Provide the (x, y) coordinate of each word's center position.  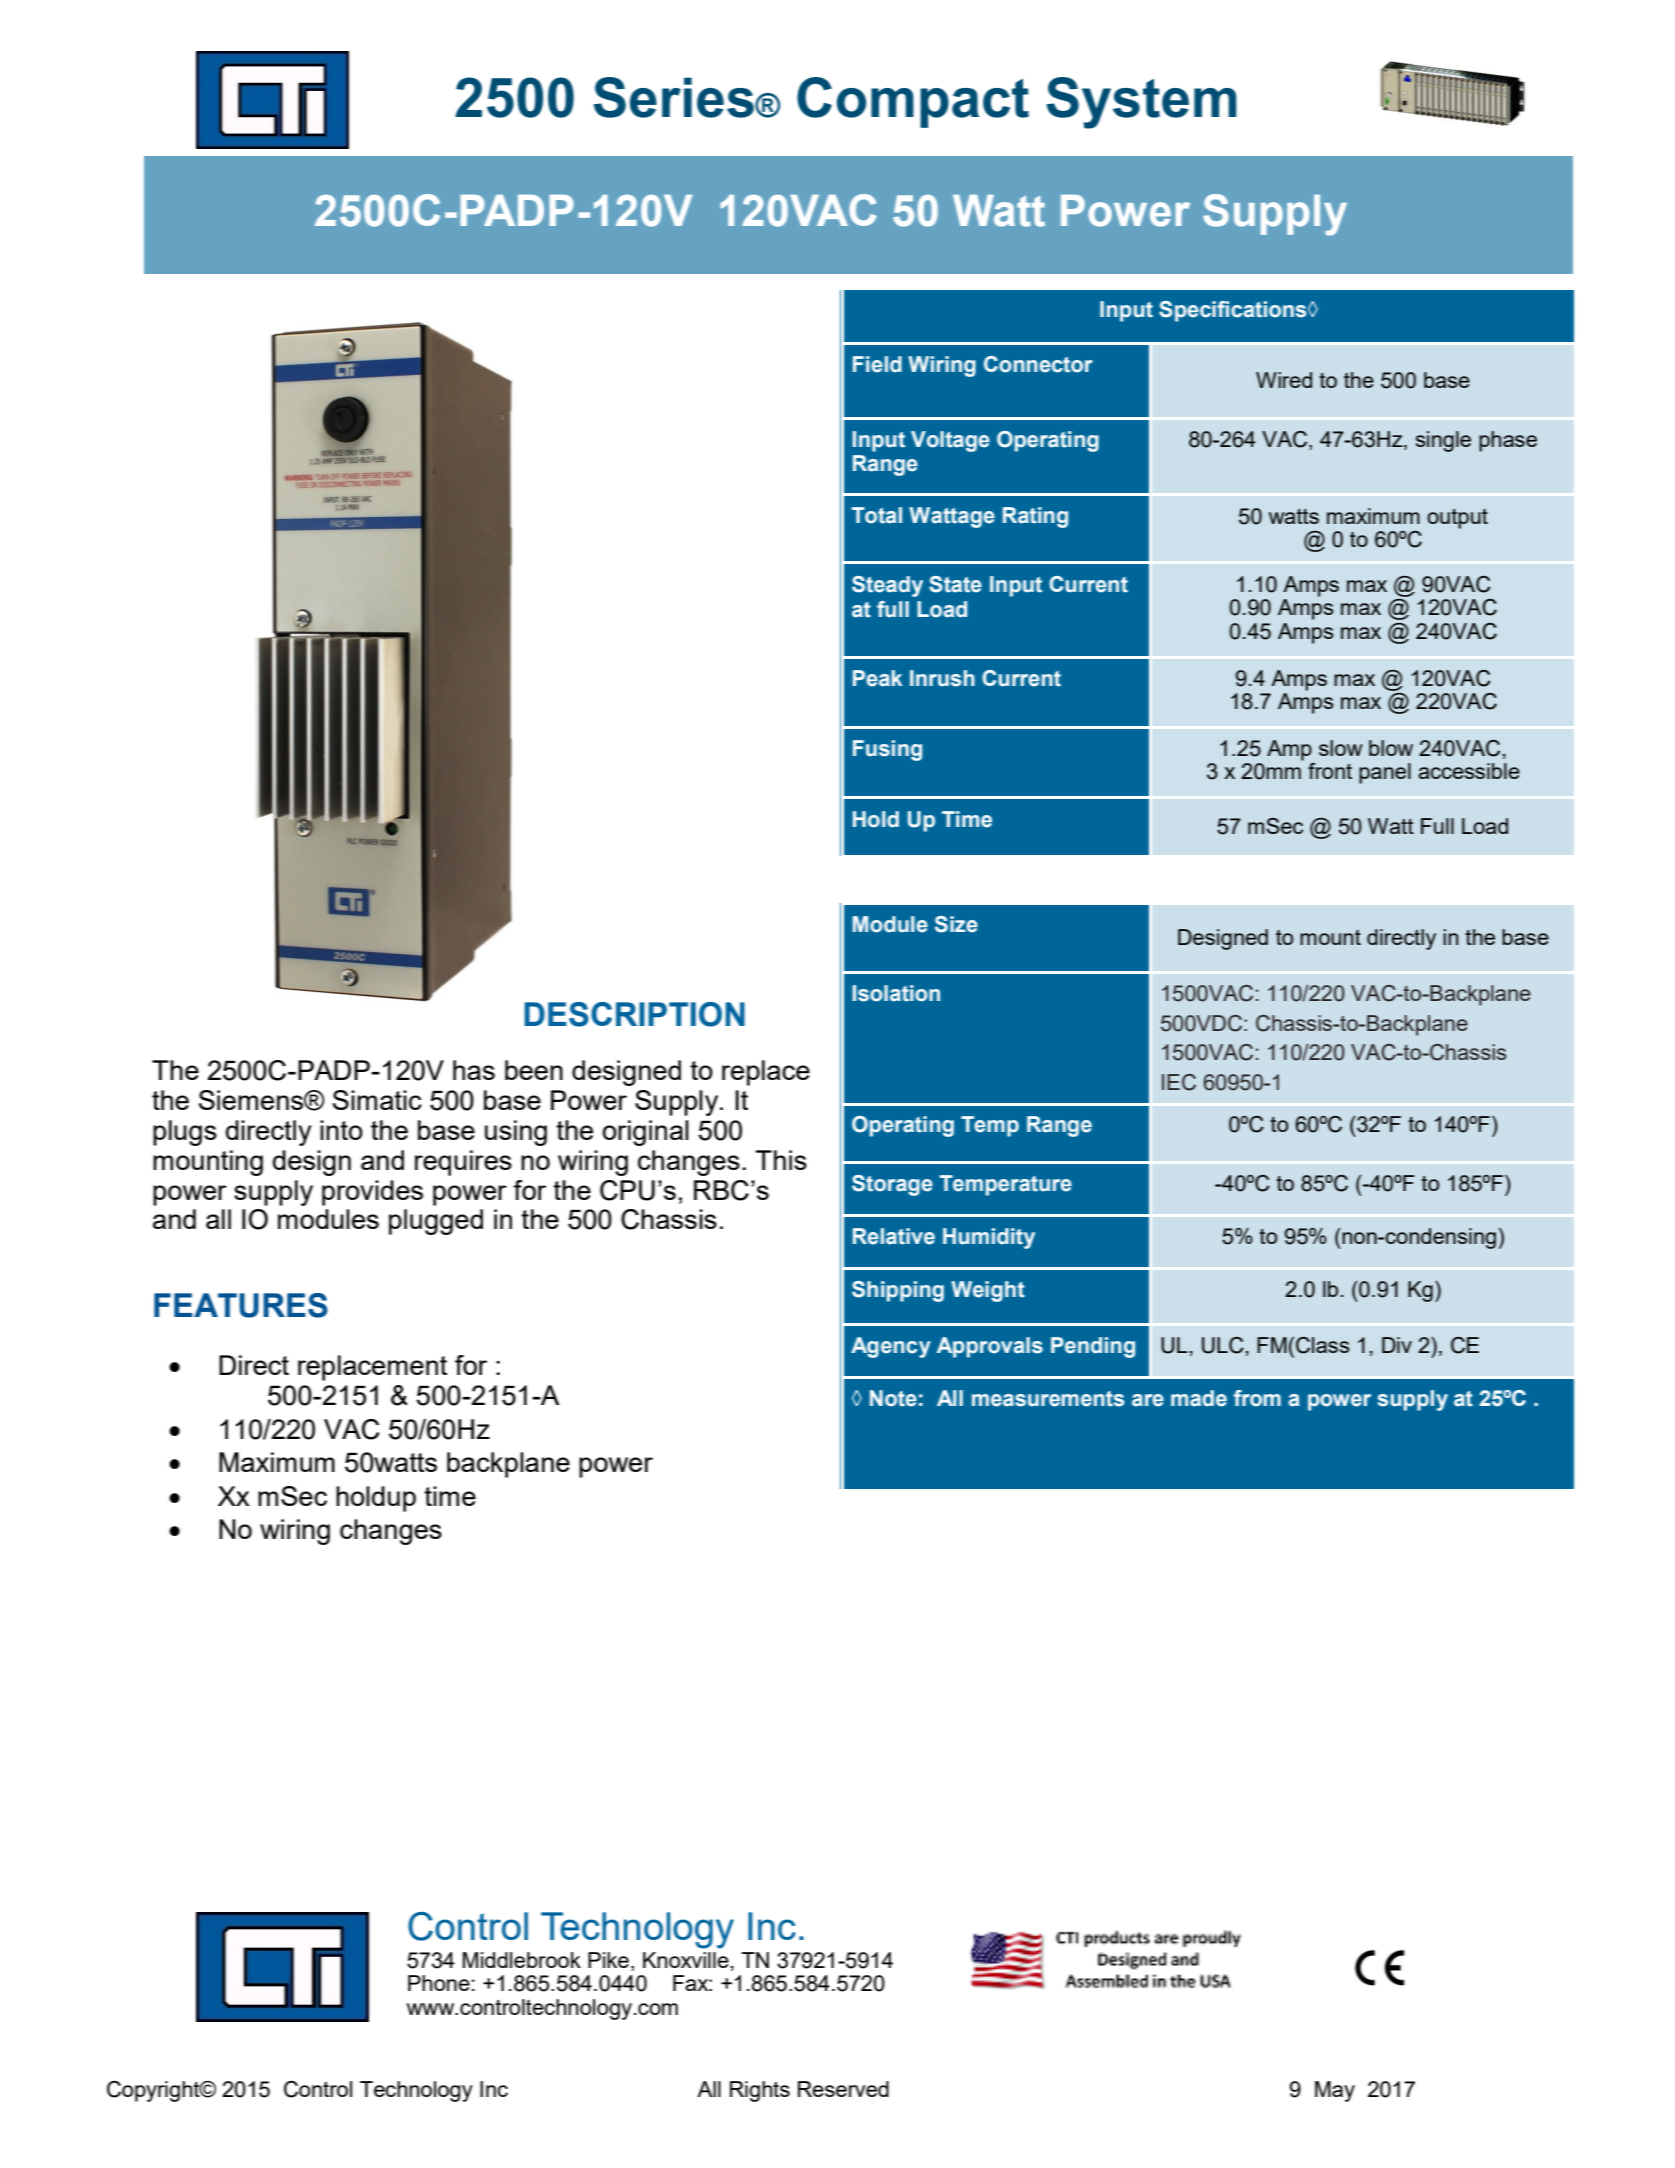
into (341, 1130)
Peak (877, 678)
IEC (1179, 1082)
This (781, 1160)
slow (1341, 748)
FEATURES (241, 1305)
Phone (439, 1983)
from (1257, 1398)
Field (877, 364)
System (1142, 103)
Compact (913, 102)
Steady (887, 586)
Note (893, 1398)
